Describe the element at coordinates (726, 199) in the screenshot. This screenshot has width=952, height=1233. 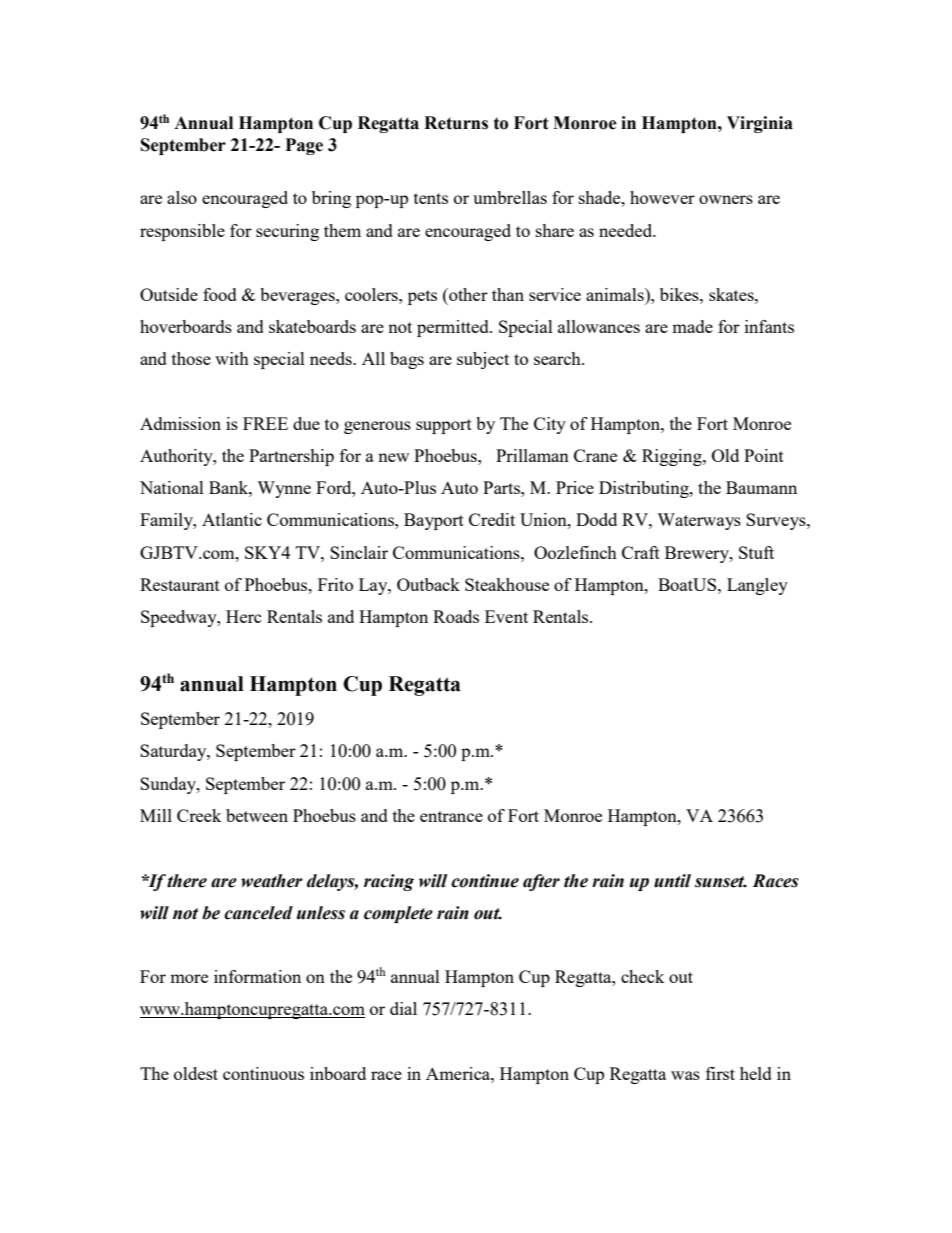
I see `owners` at that location.
